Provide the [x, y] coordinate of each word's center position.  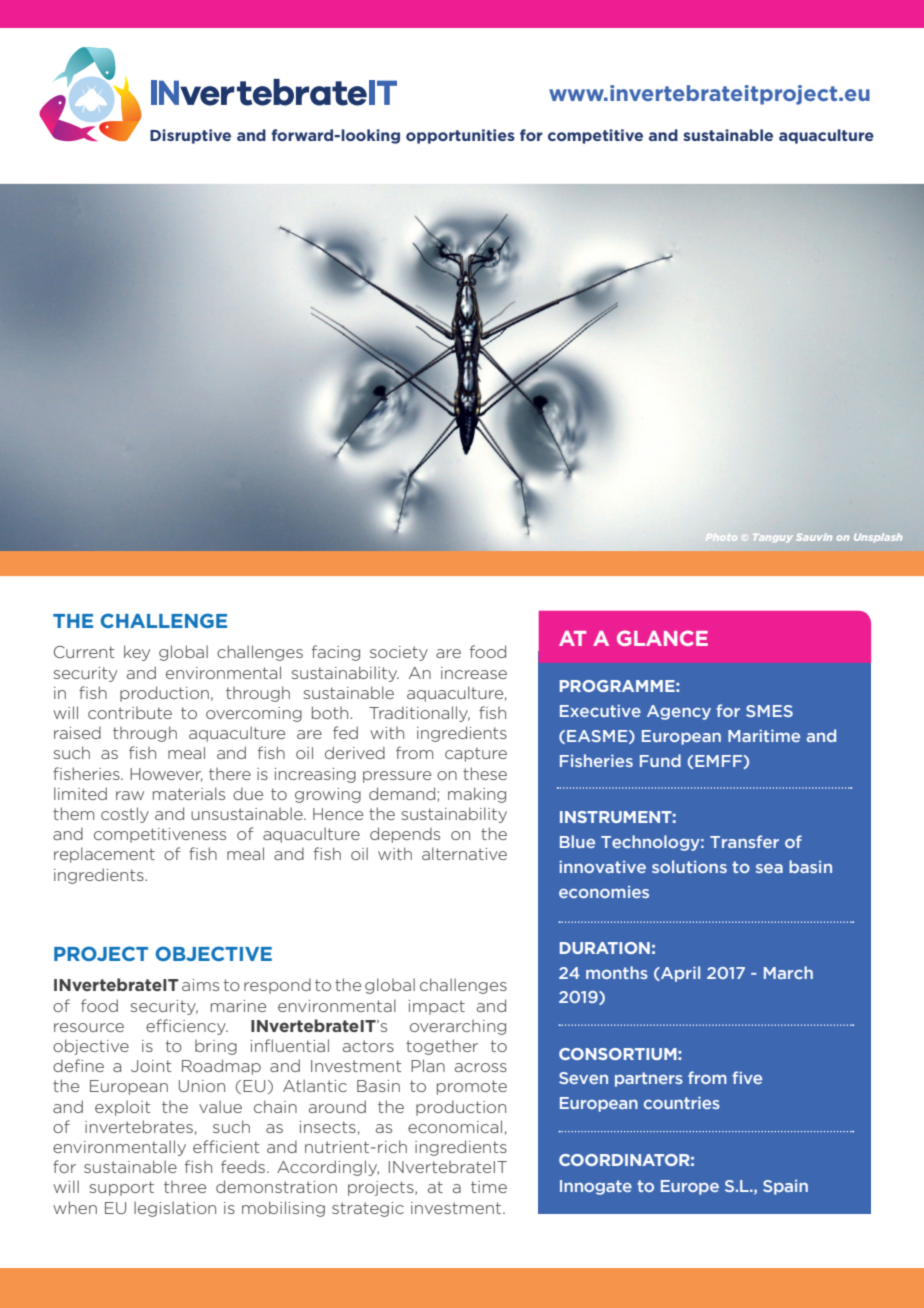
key [137, 653]
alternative [464, 853]
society [399, 653]
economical [455, 1126]
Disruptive [190, 136]
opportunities [460, 136]
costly [125, 815]
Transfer [744, 841]
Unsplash [878, 538]
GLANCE [662, 638]
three [185, 1187]
